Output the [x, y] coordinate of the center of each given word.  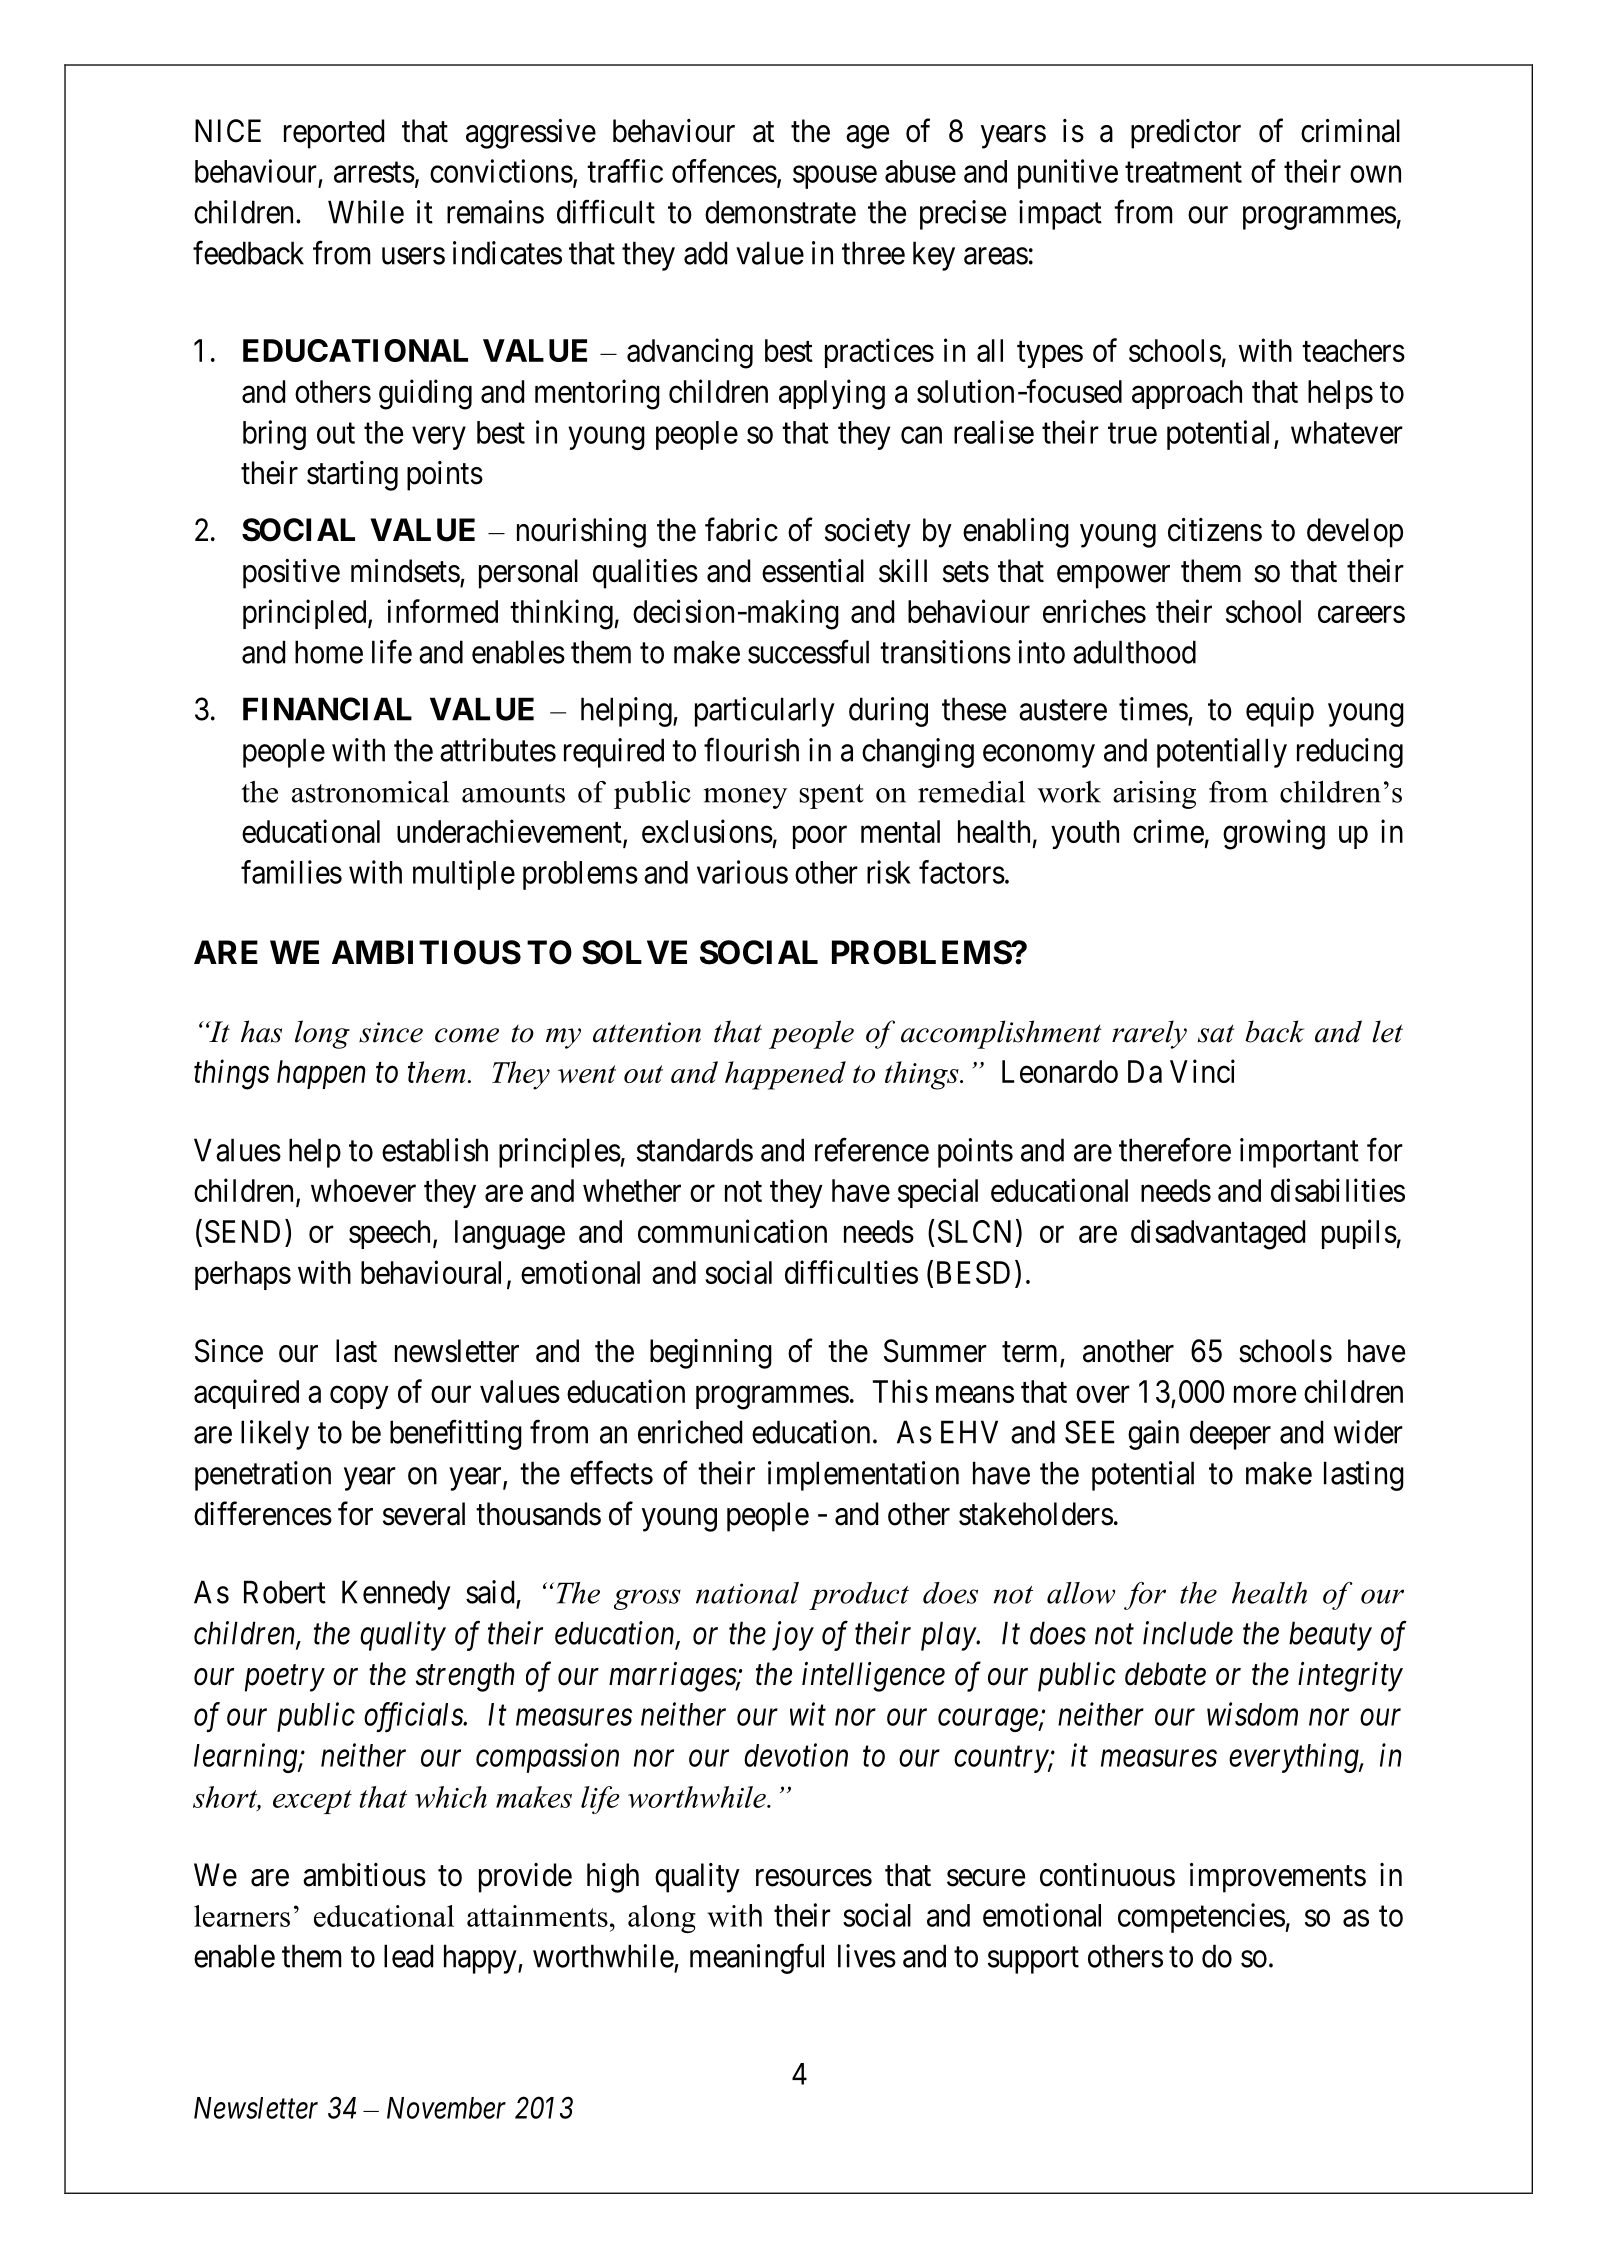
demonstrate [780, 212]
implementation [863, 1476]
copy [359, 1397]
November [446, 2108]
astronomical [370, 792]
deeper [1230, 1435]
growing [1274, 834]
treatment [1183, 172]
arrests [374, 172]
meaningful [757, 1959]
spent [832, 796]
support [1033, 1960]
